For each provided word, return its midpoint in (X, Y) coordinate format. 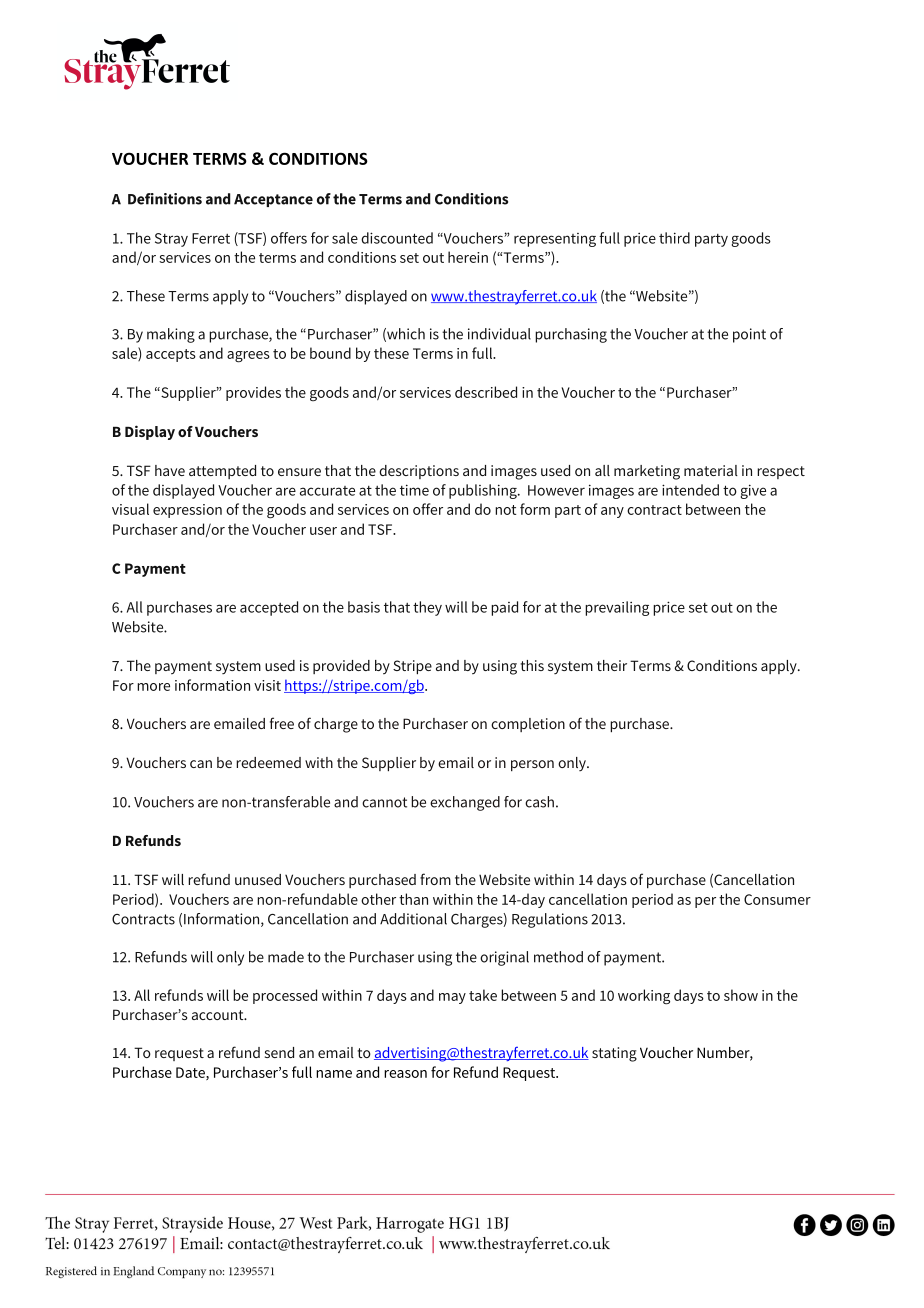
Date (191, 1073)
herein (468, 257)
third (674, 238)
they (427, 608)
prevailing (617, 608)
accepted (269, 608)
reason (405, 1074)
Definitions (165, 199)
